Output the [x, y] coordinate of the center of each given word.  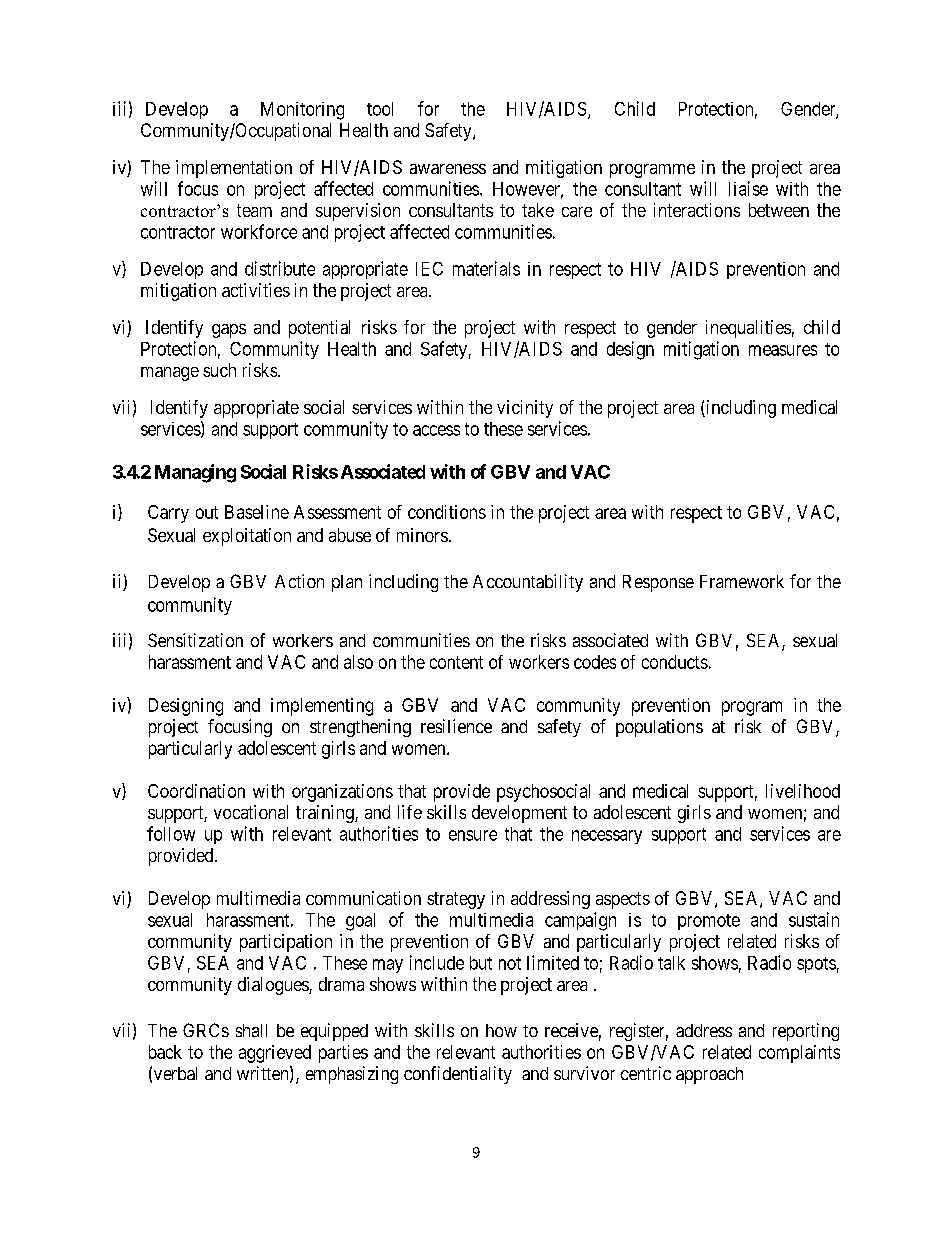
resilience [456, 726]
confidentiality [458, 1075]
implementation [234, 169]
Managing [195, 473]
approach [709, 1075]
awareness [448, 169]
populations [659, 728]
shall [251, 1030]
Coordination [196, 791]
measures [783, 350]
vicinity [525, 409]
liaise [748, 188]
